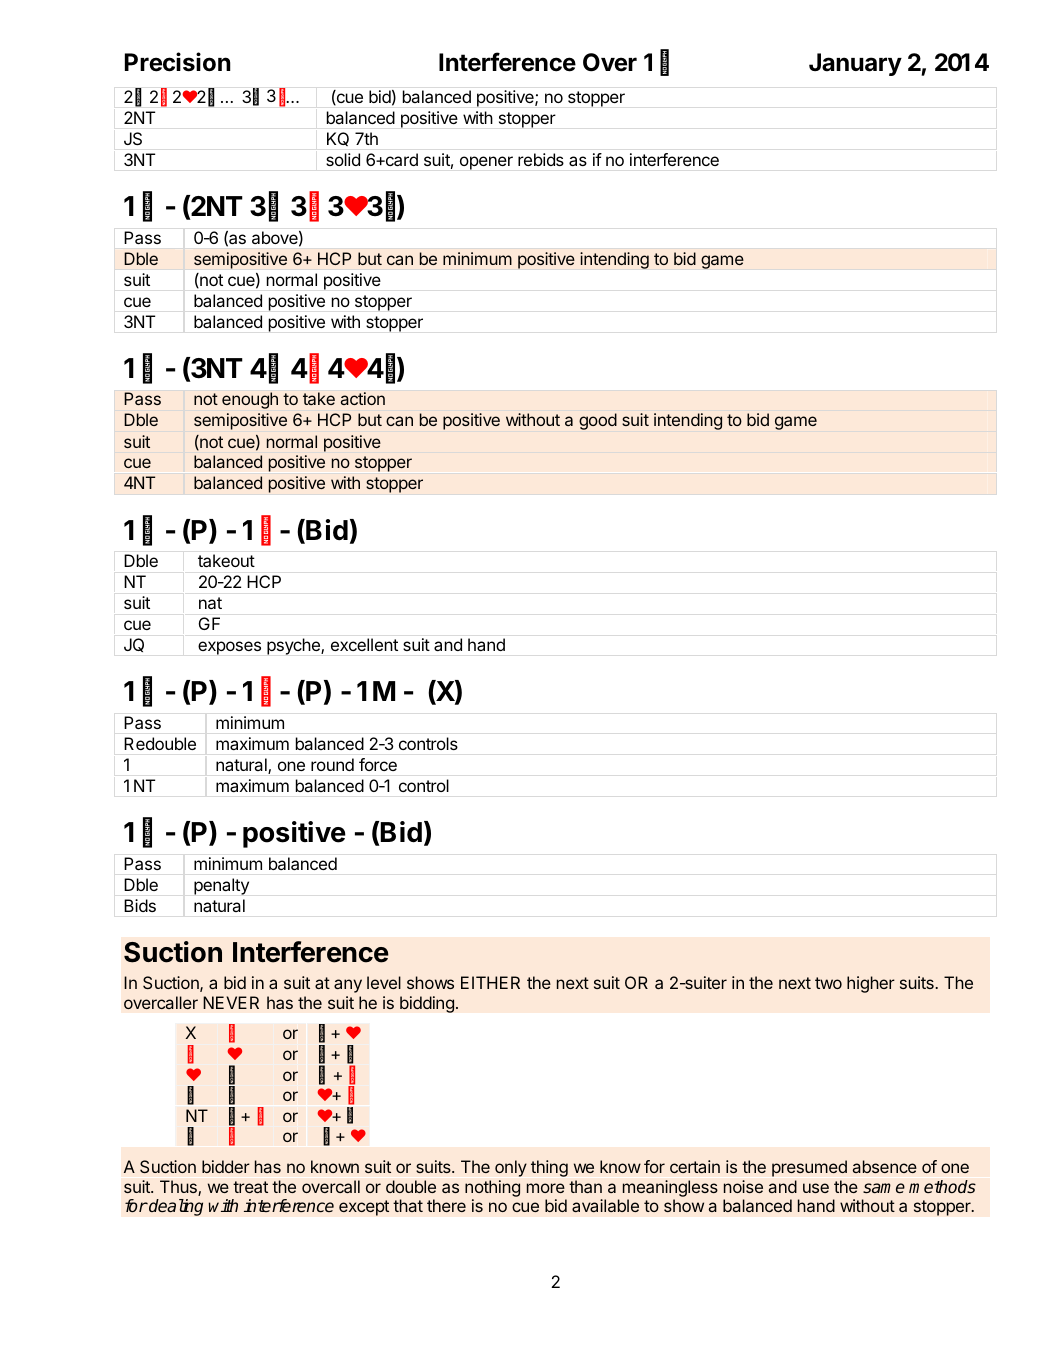  I want to click on more, so click(546, 1188).
